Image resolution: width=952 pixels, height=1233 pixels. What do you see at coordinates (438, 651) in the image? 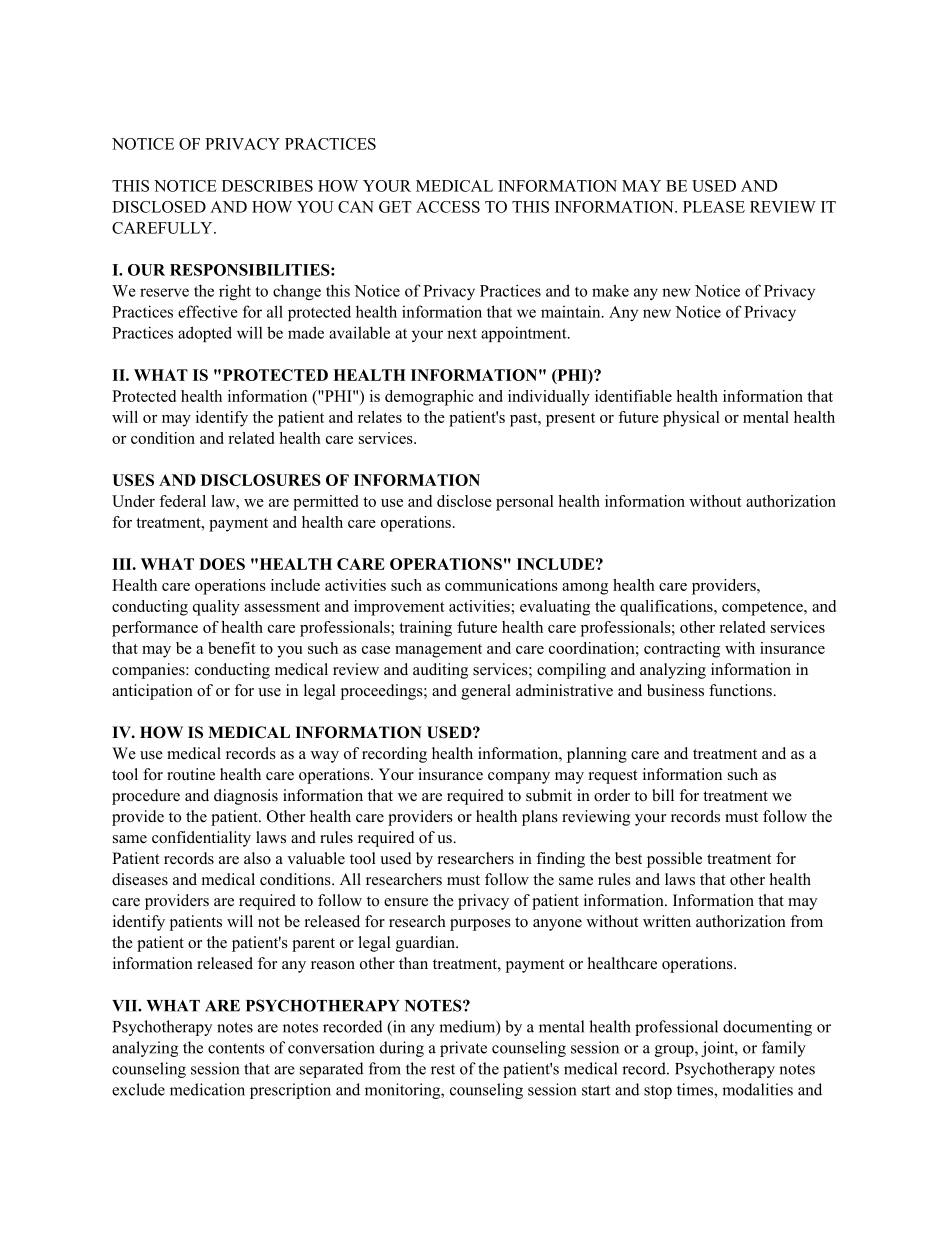
I see `management` at bounding box center [438, 651].
